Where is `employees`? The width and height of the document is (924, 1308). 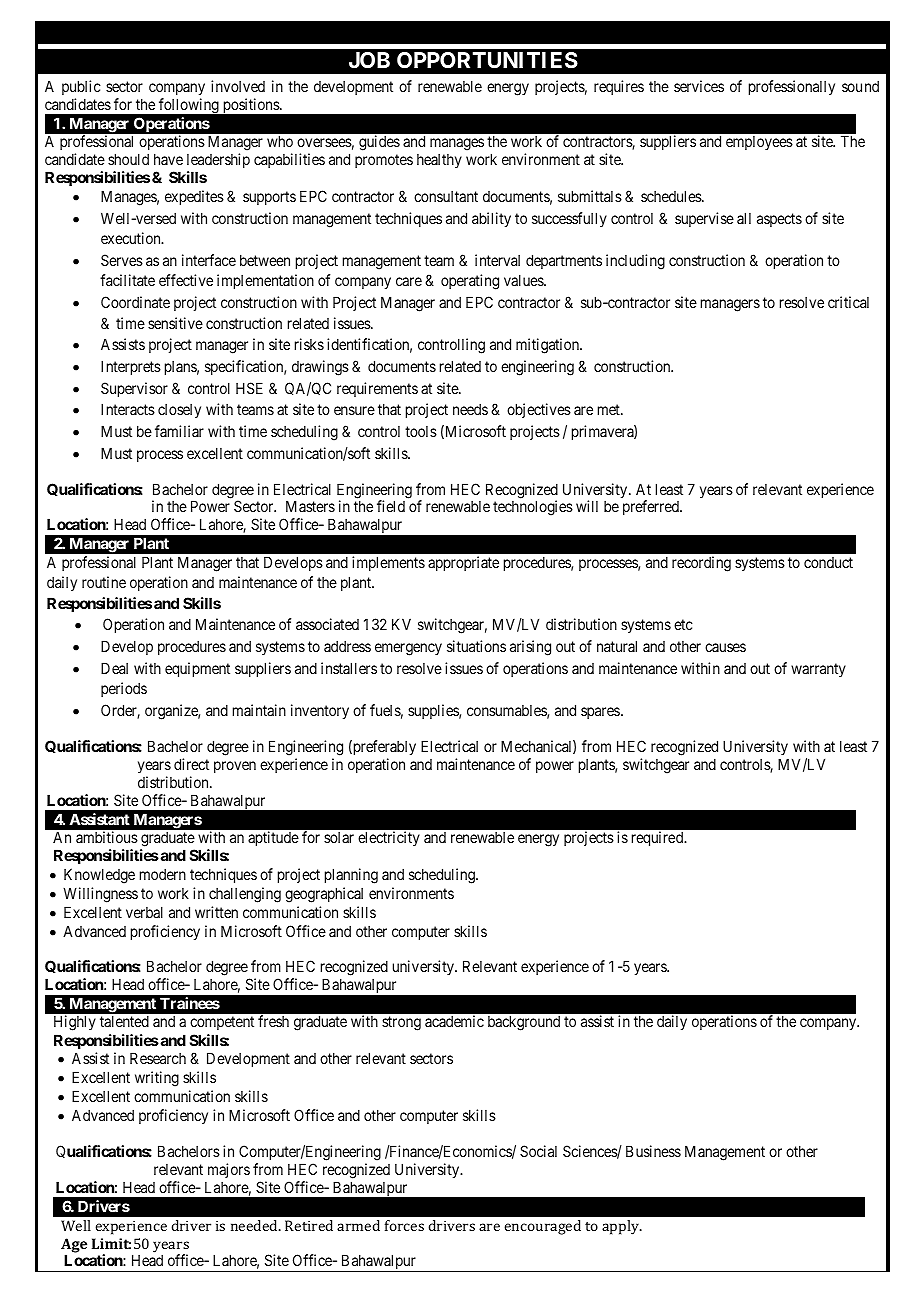
employees is located at coordinates (759, 143).
